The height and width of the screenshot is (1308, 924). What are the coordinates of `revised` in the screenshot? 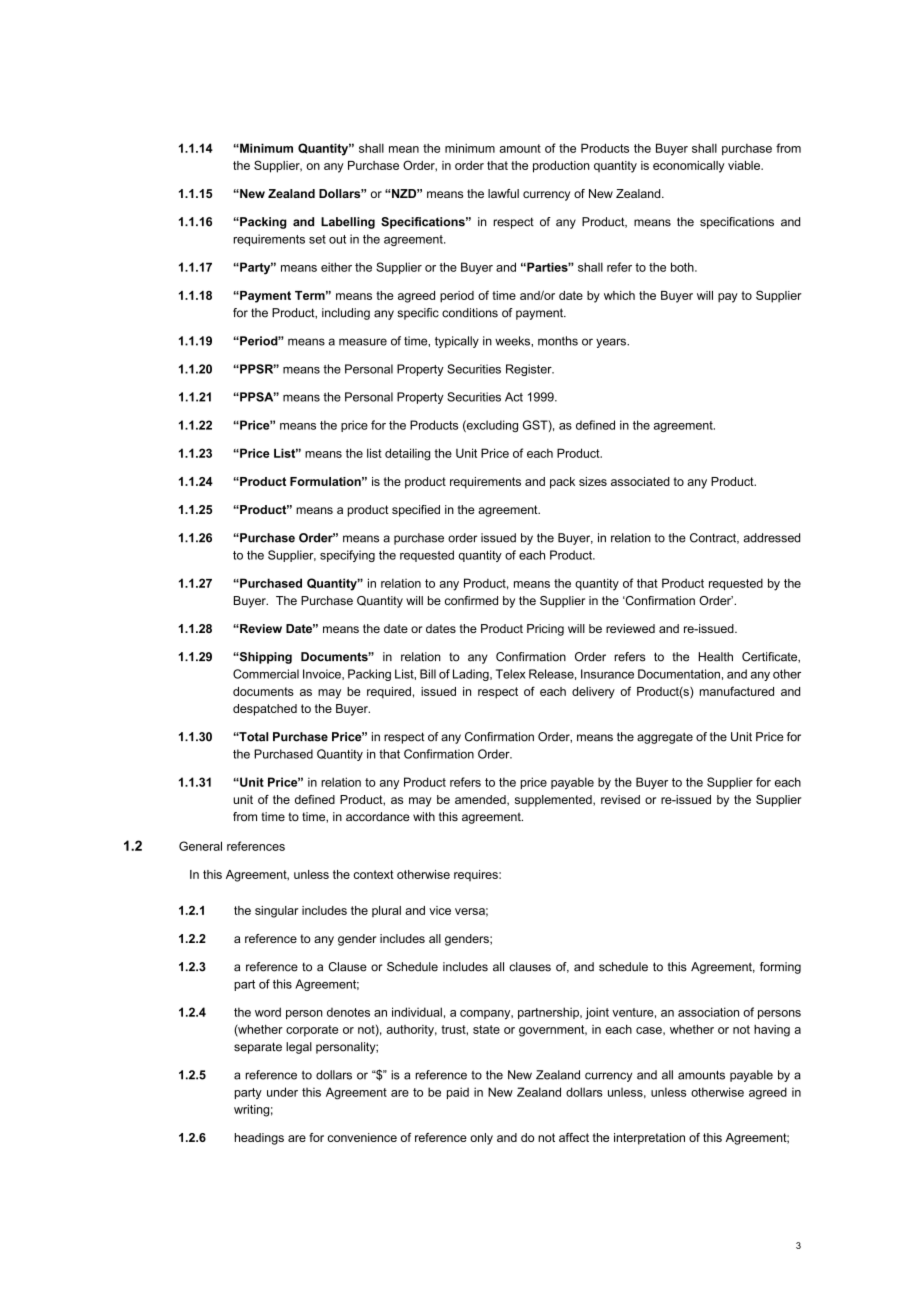 It's located at (620, 799).
